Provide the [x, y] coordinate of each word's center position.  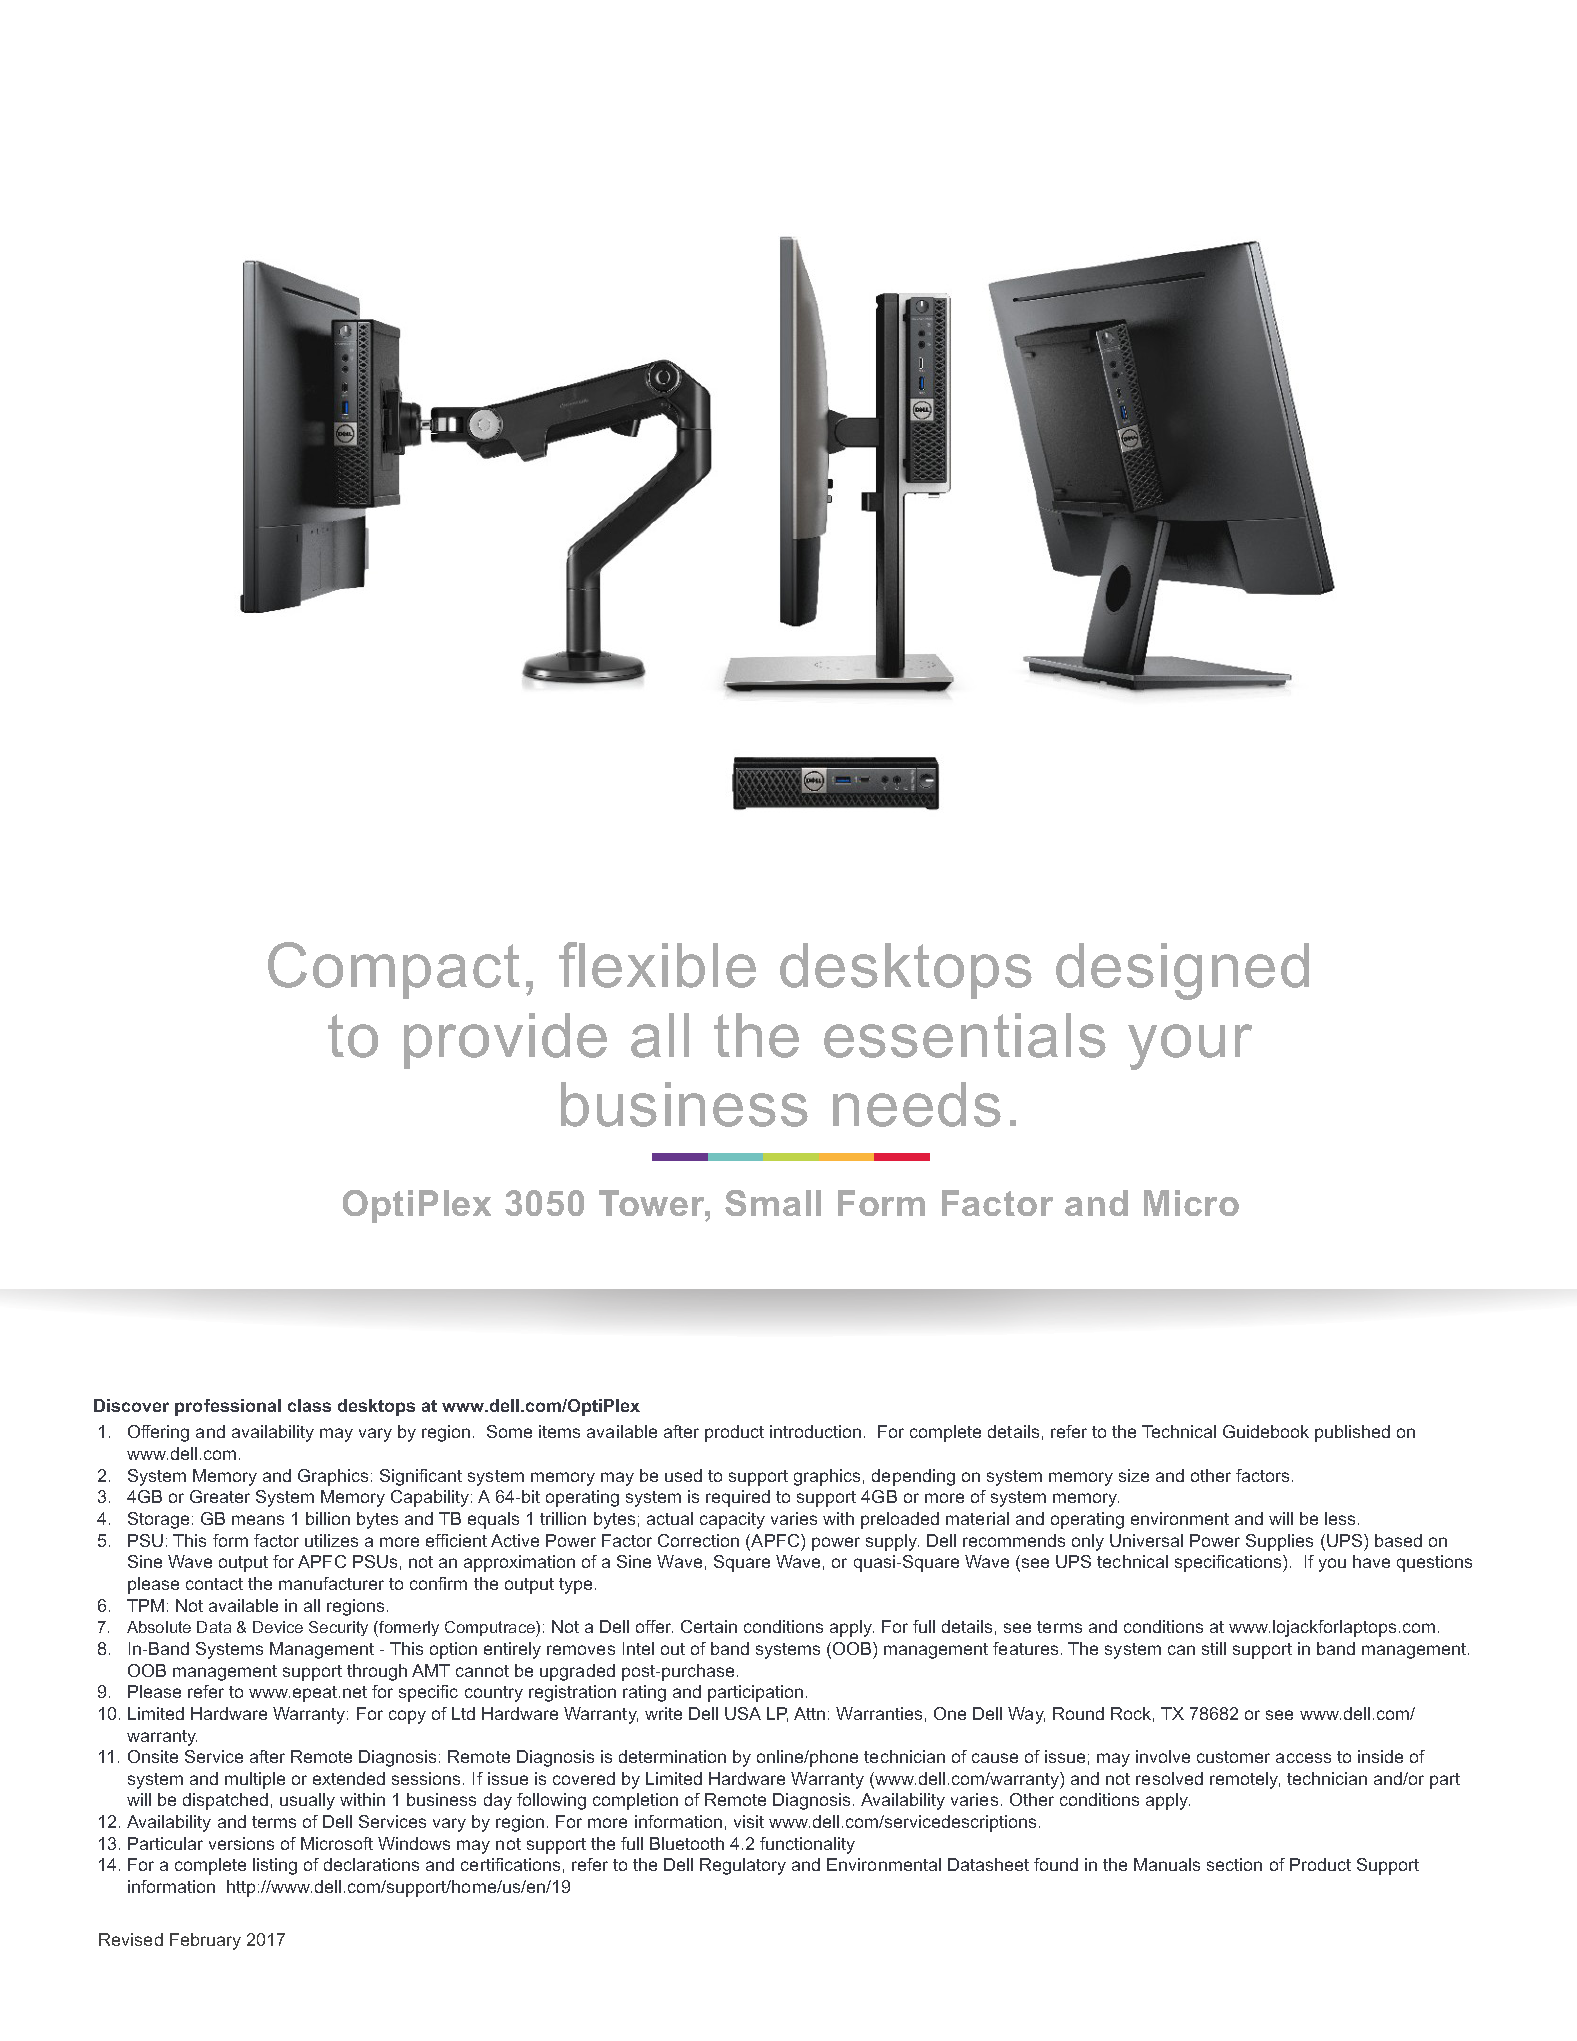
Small [773, 1203]
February [205, 1941]
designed [1182, 971]
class [309, 1405]
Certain [709, 1626]
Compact [394, 970]
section [1234, 1864]
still [1214, 1648]
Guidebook [1266, 1431]
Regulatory [743, 1866]
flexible [657, 965]
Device [278, 1627]
